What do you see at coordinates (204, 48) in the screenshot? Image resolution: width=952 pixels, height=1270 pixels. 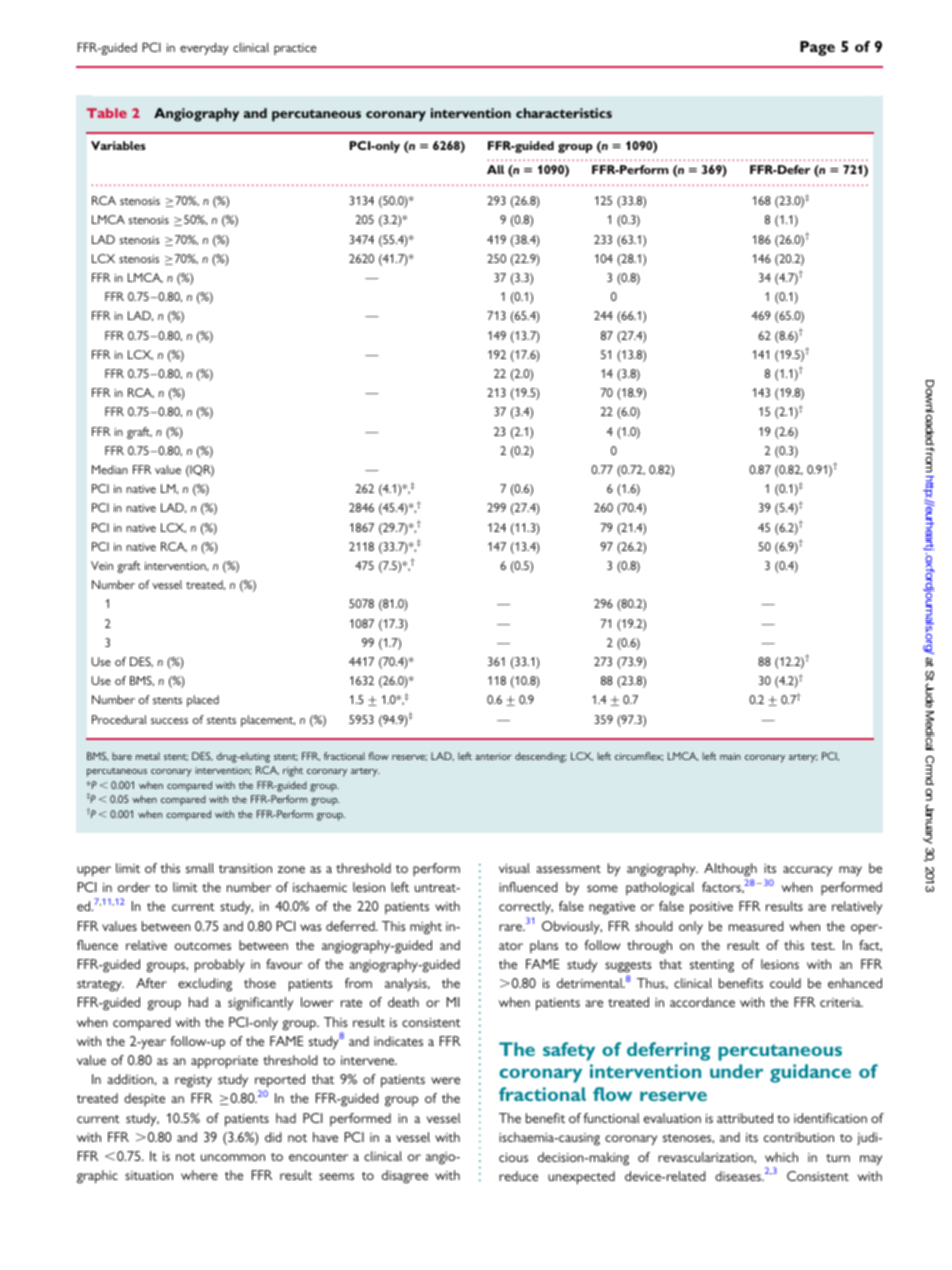 I see `everyday` at bounding box center [204, 48].
